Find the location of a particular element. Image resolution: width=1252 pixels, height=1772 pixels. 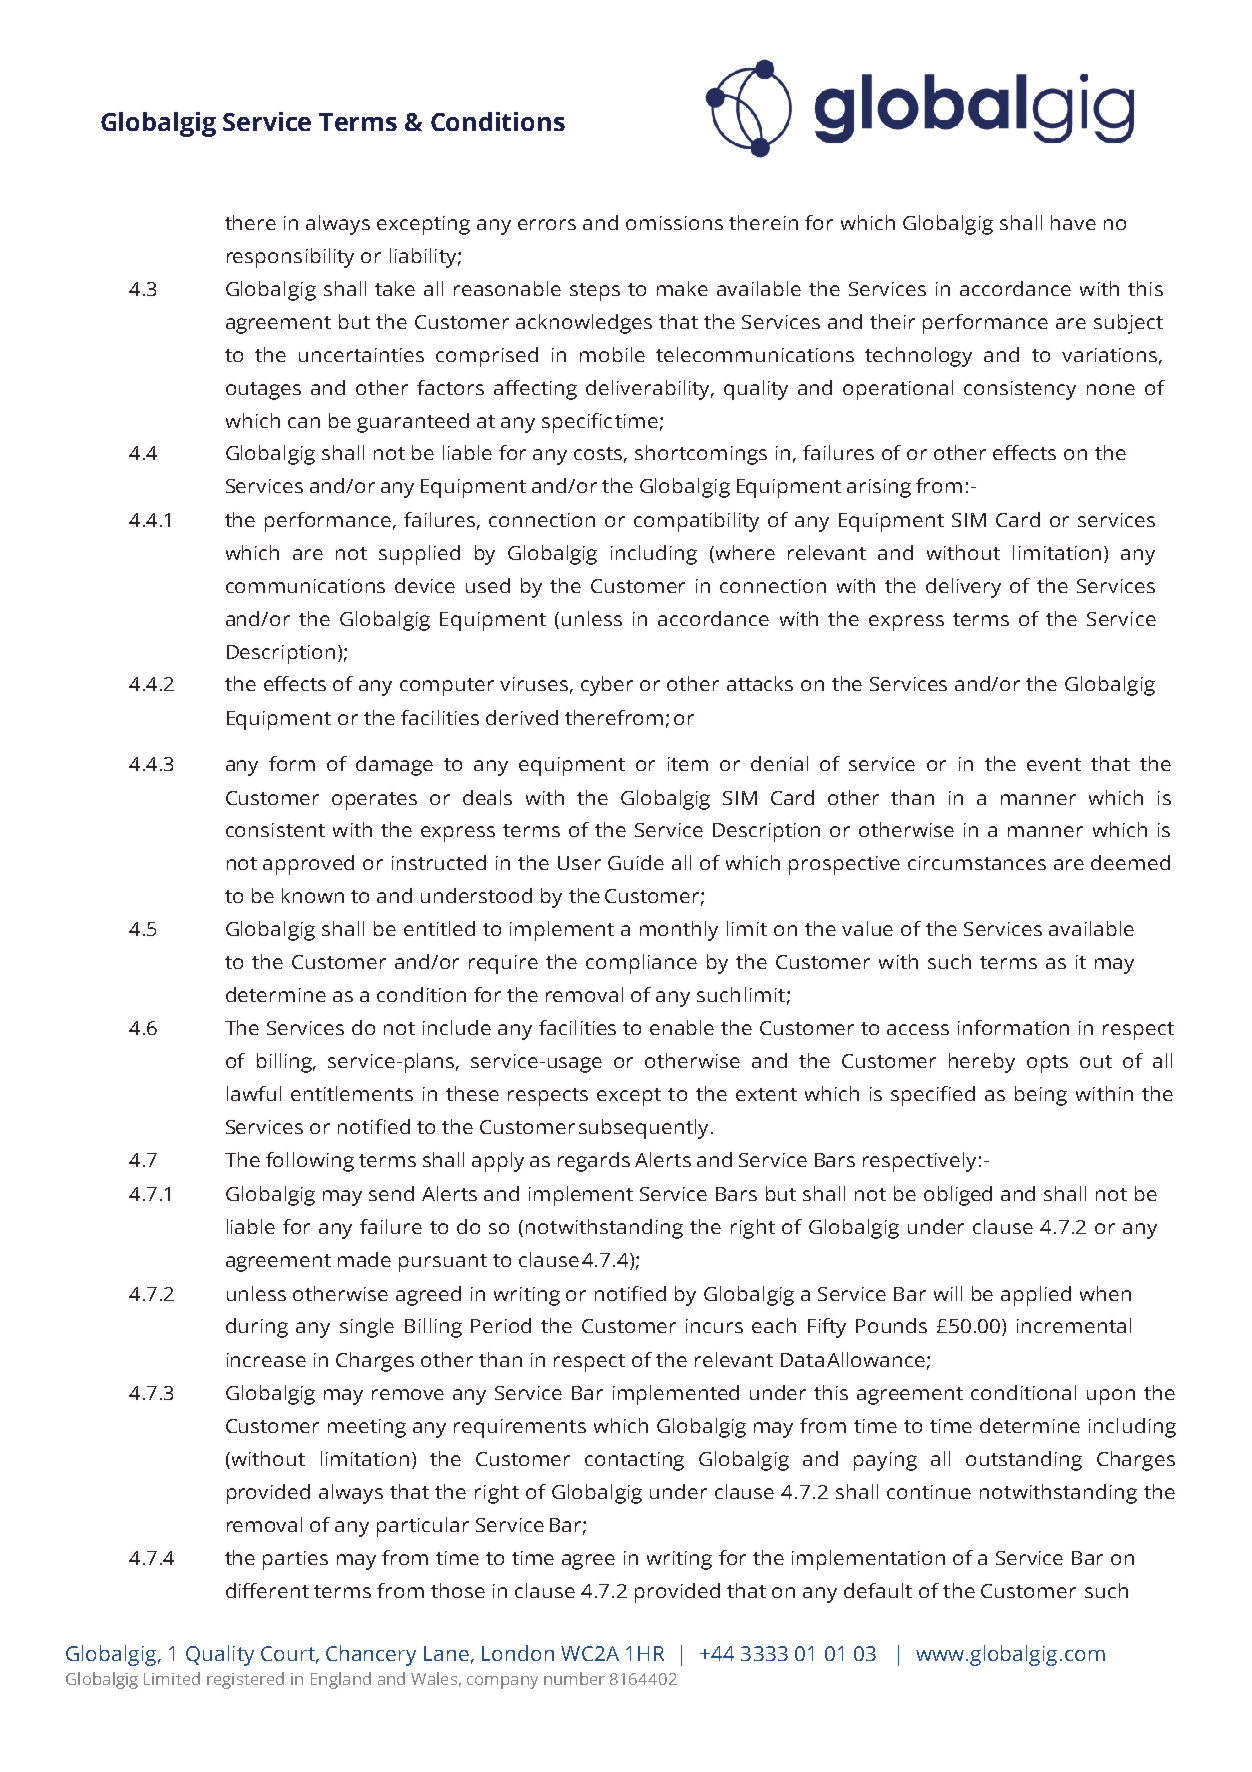

where is located at coordinates (744, 552).
